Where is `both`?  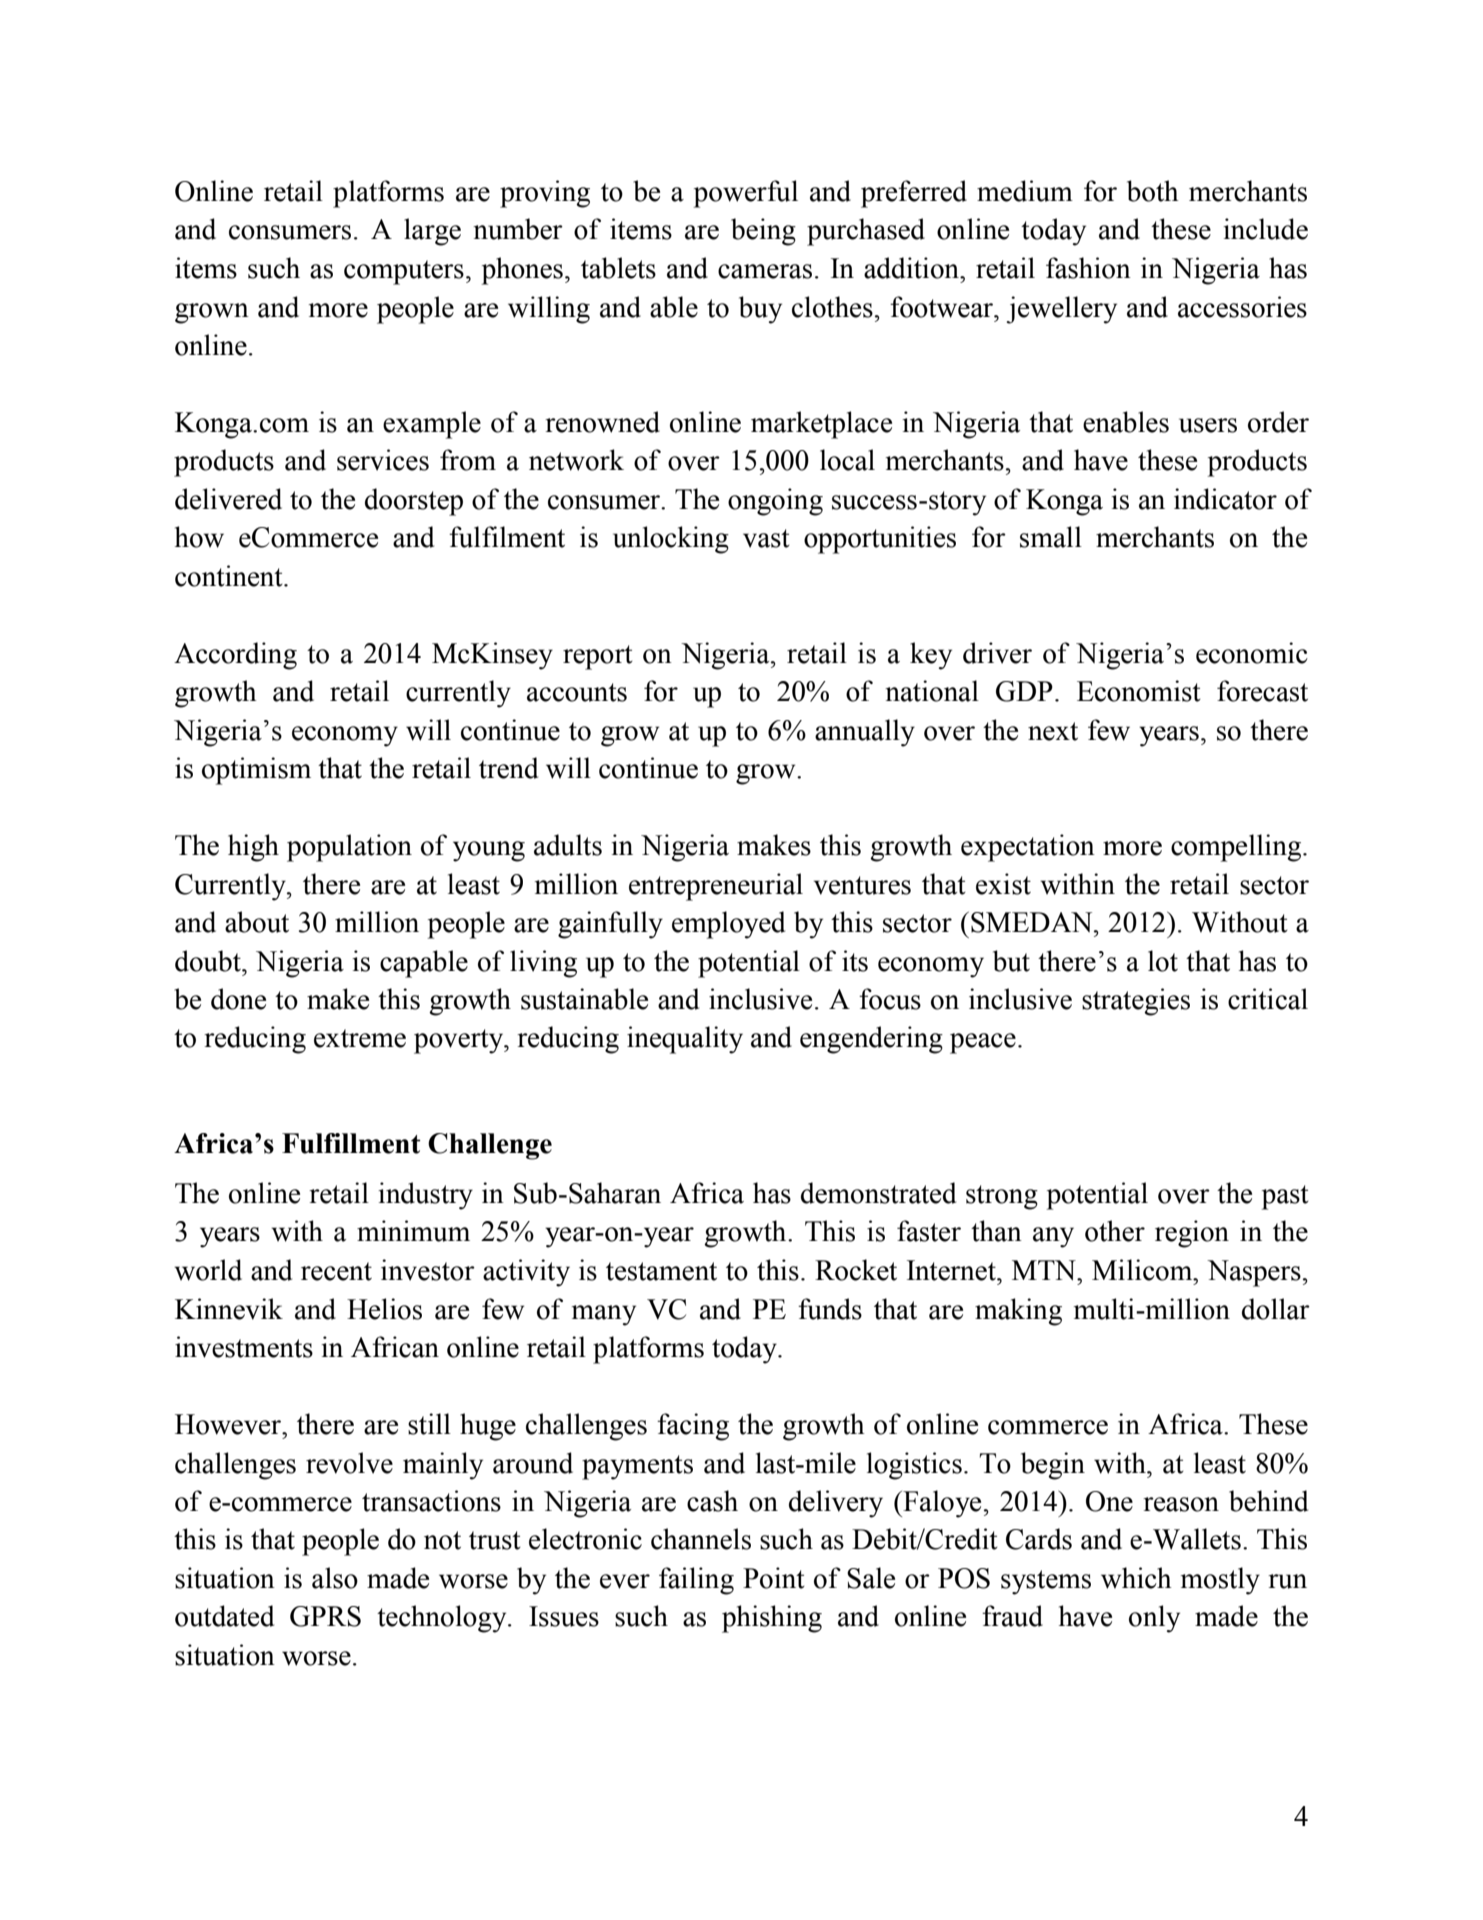
both is located at coordinates (1153, 191).
